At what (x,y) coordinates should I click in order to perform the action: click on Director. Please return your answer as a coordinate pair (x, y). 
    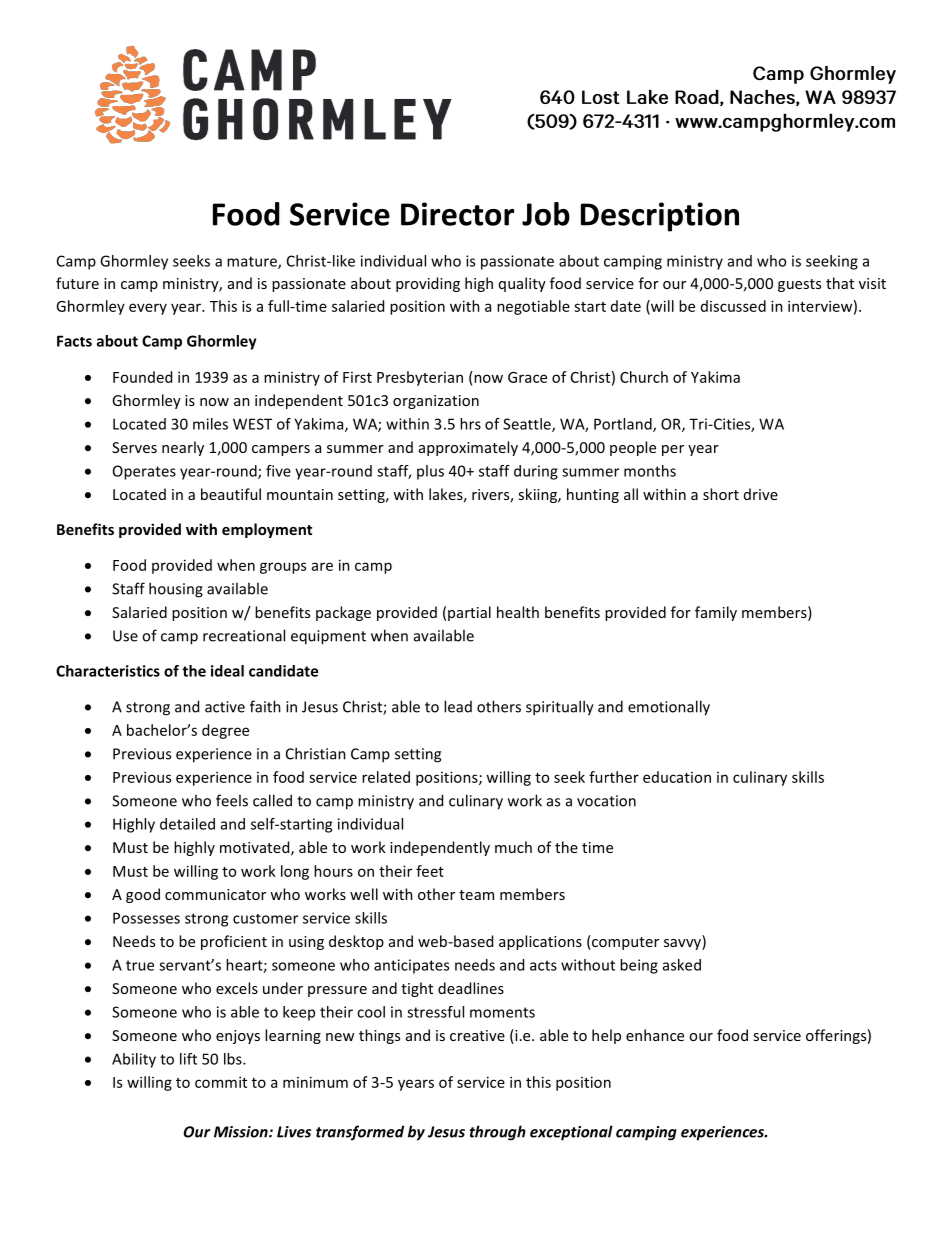
    Looking at the image, I should click on (457, 214).
